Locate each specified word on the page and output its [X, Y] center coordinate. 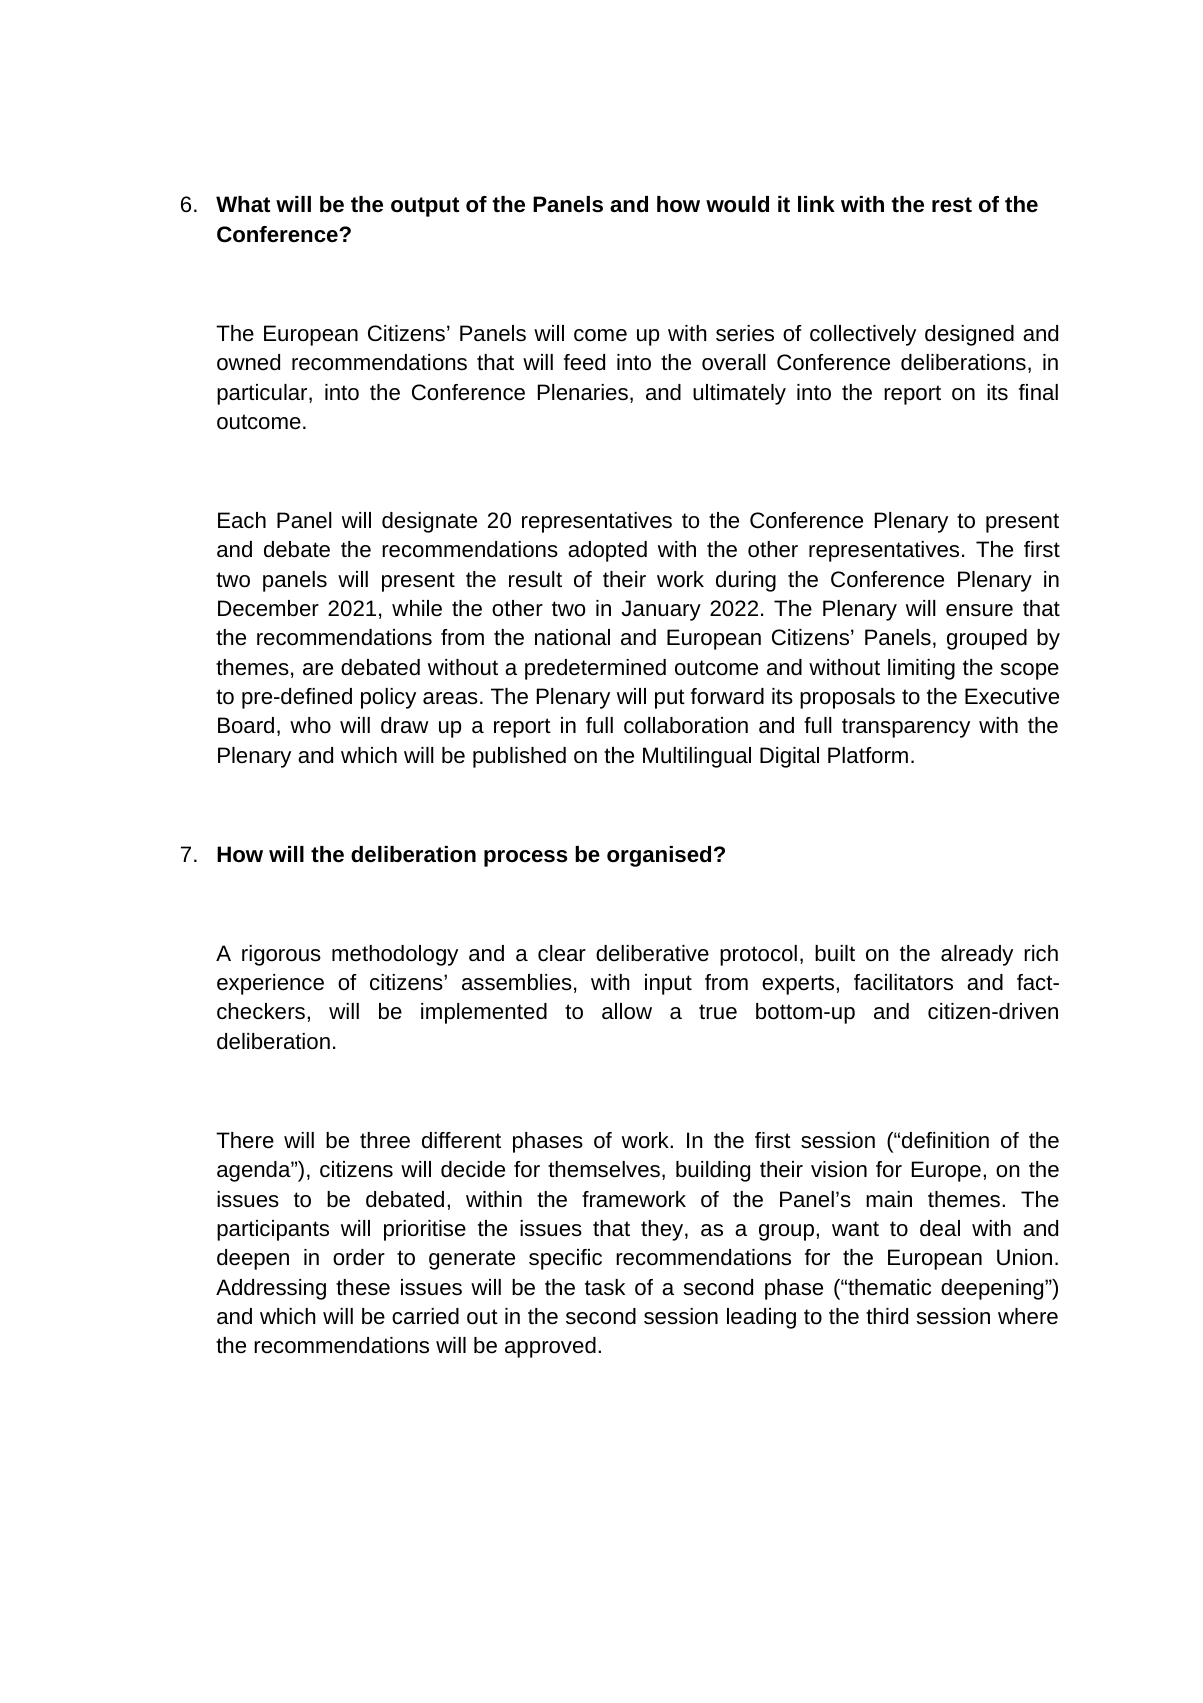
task [605, 1287]
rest [952, 205]
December [268, 608]
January [661, 610]
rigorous [281, 955]
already [977, 955]
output [425, 207]
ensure [979, 610]
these [363, 1287]
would [737, 204]
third [887, 1316]
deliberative [652, 953]
